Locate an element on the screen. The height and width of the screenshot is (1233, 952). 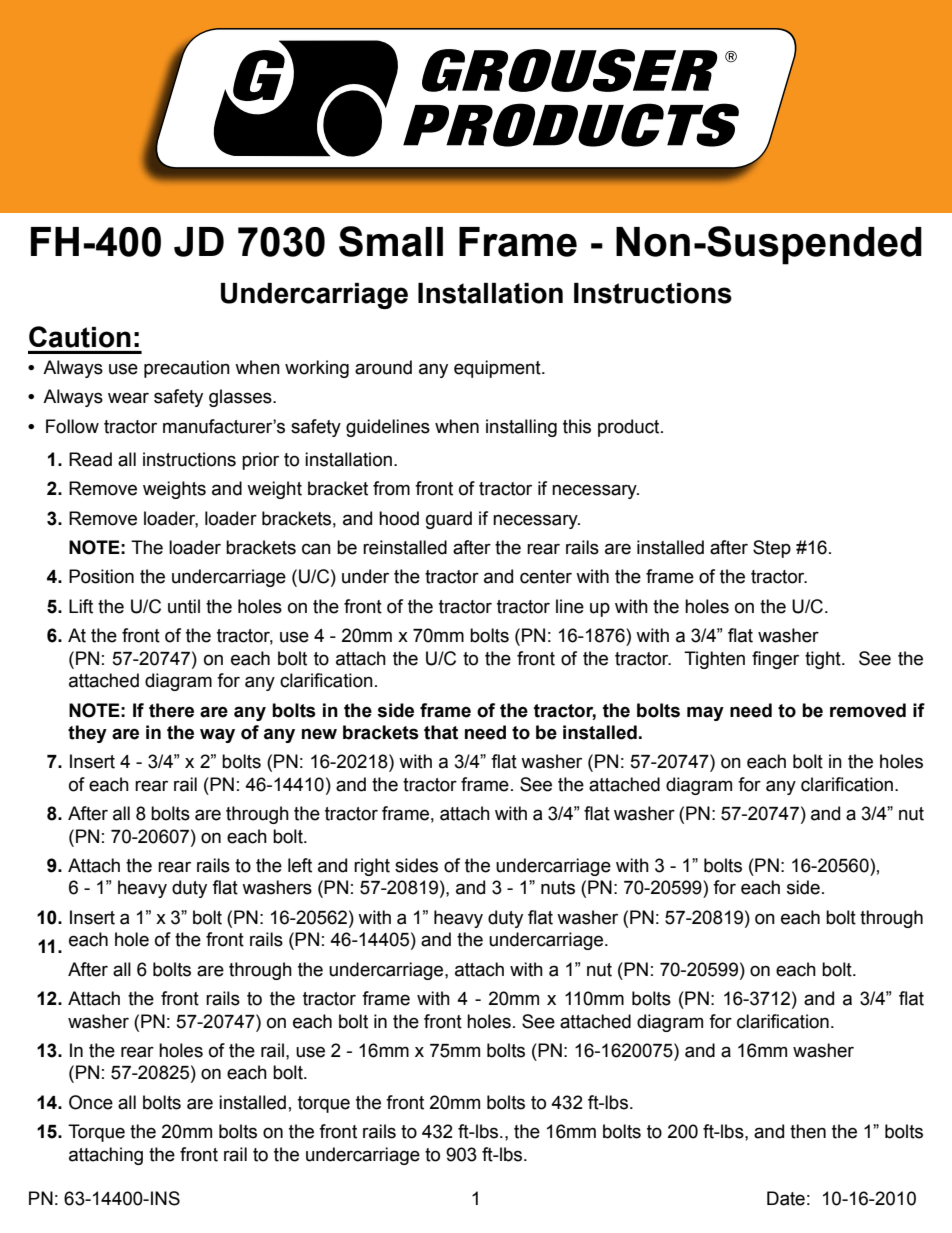
Small is located at coordinates (391, 241).
